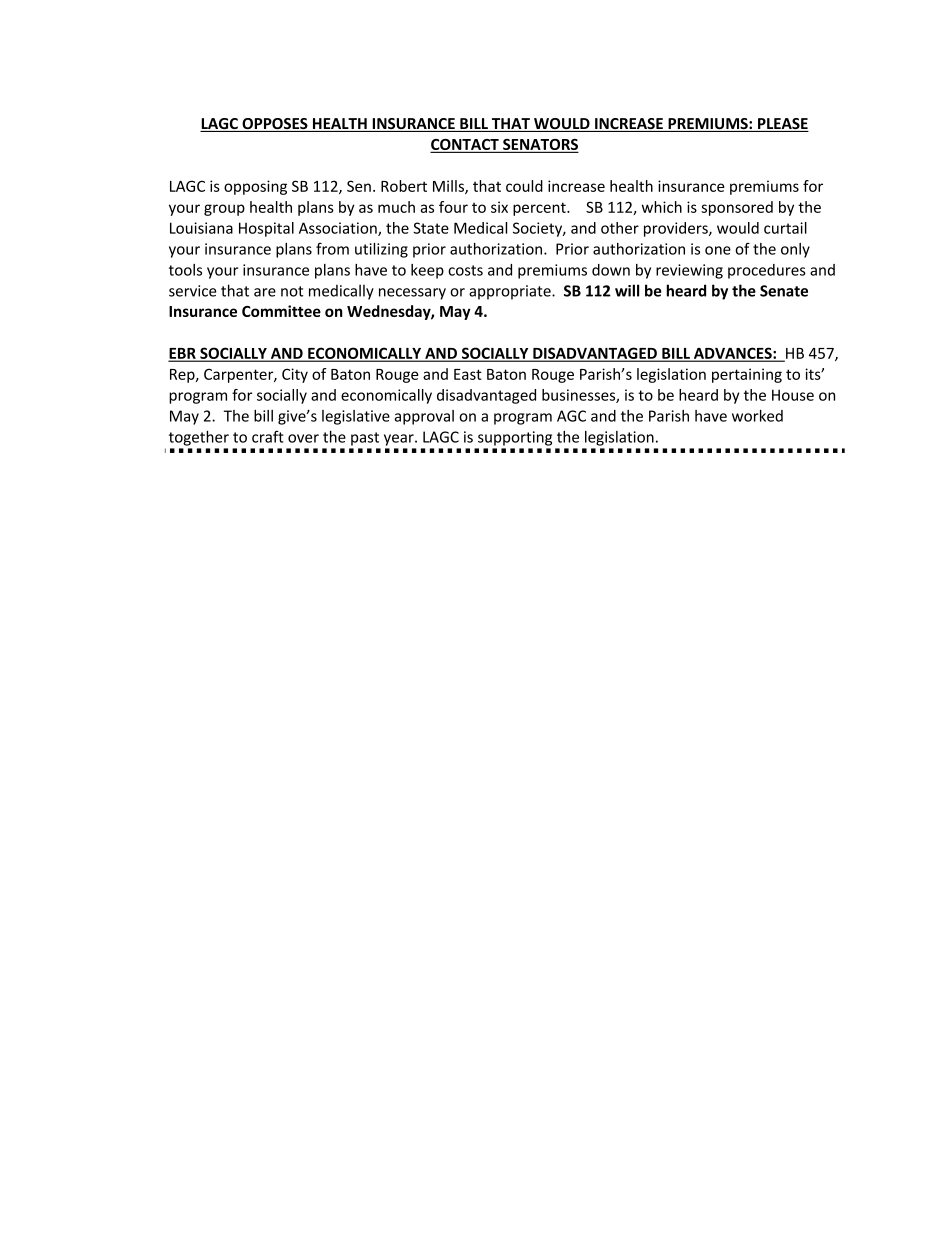  I want to click on Hospital, so click(266, 229).
